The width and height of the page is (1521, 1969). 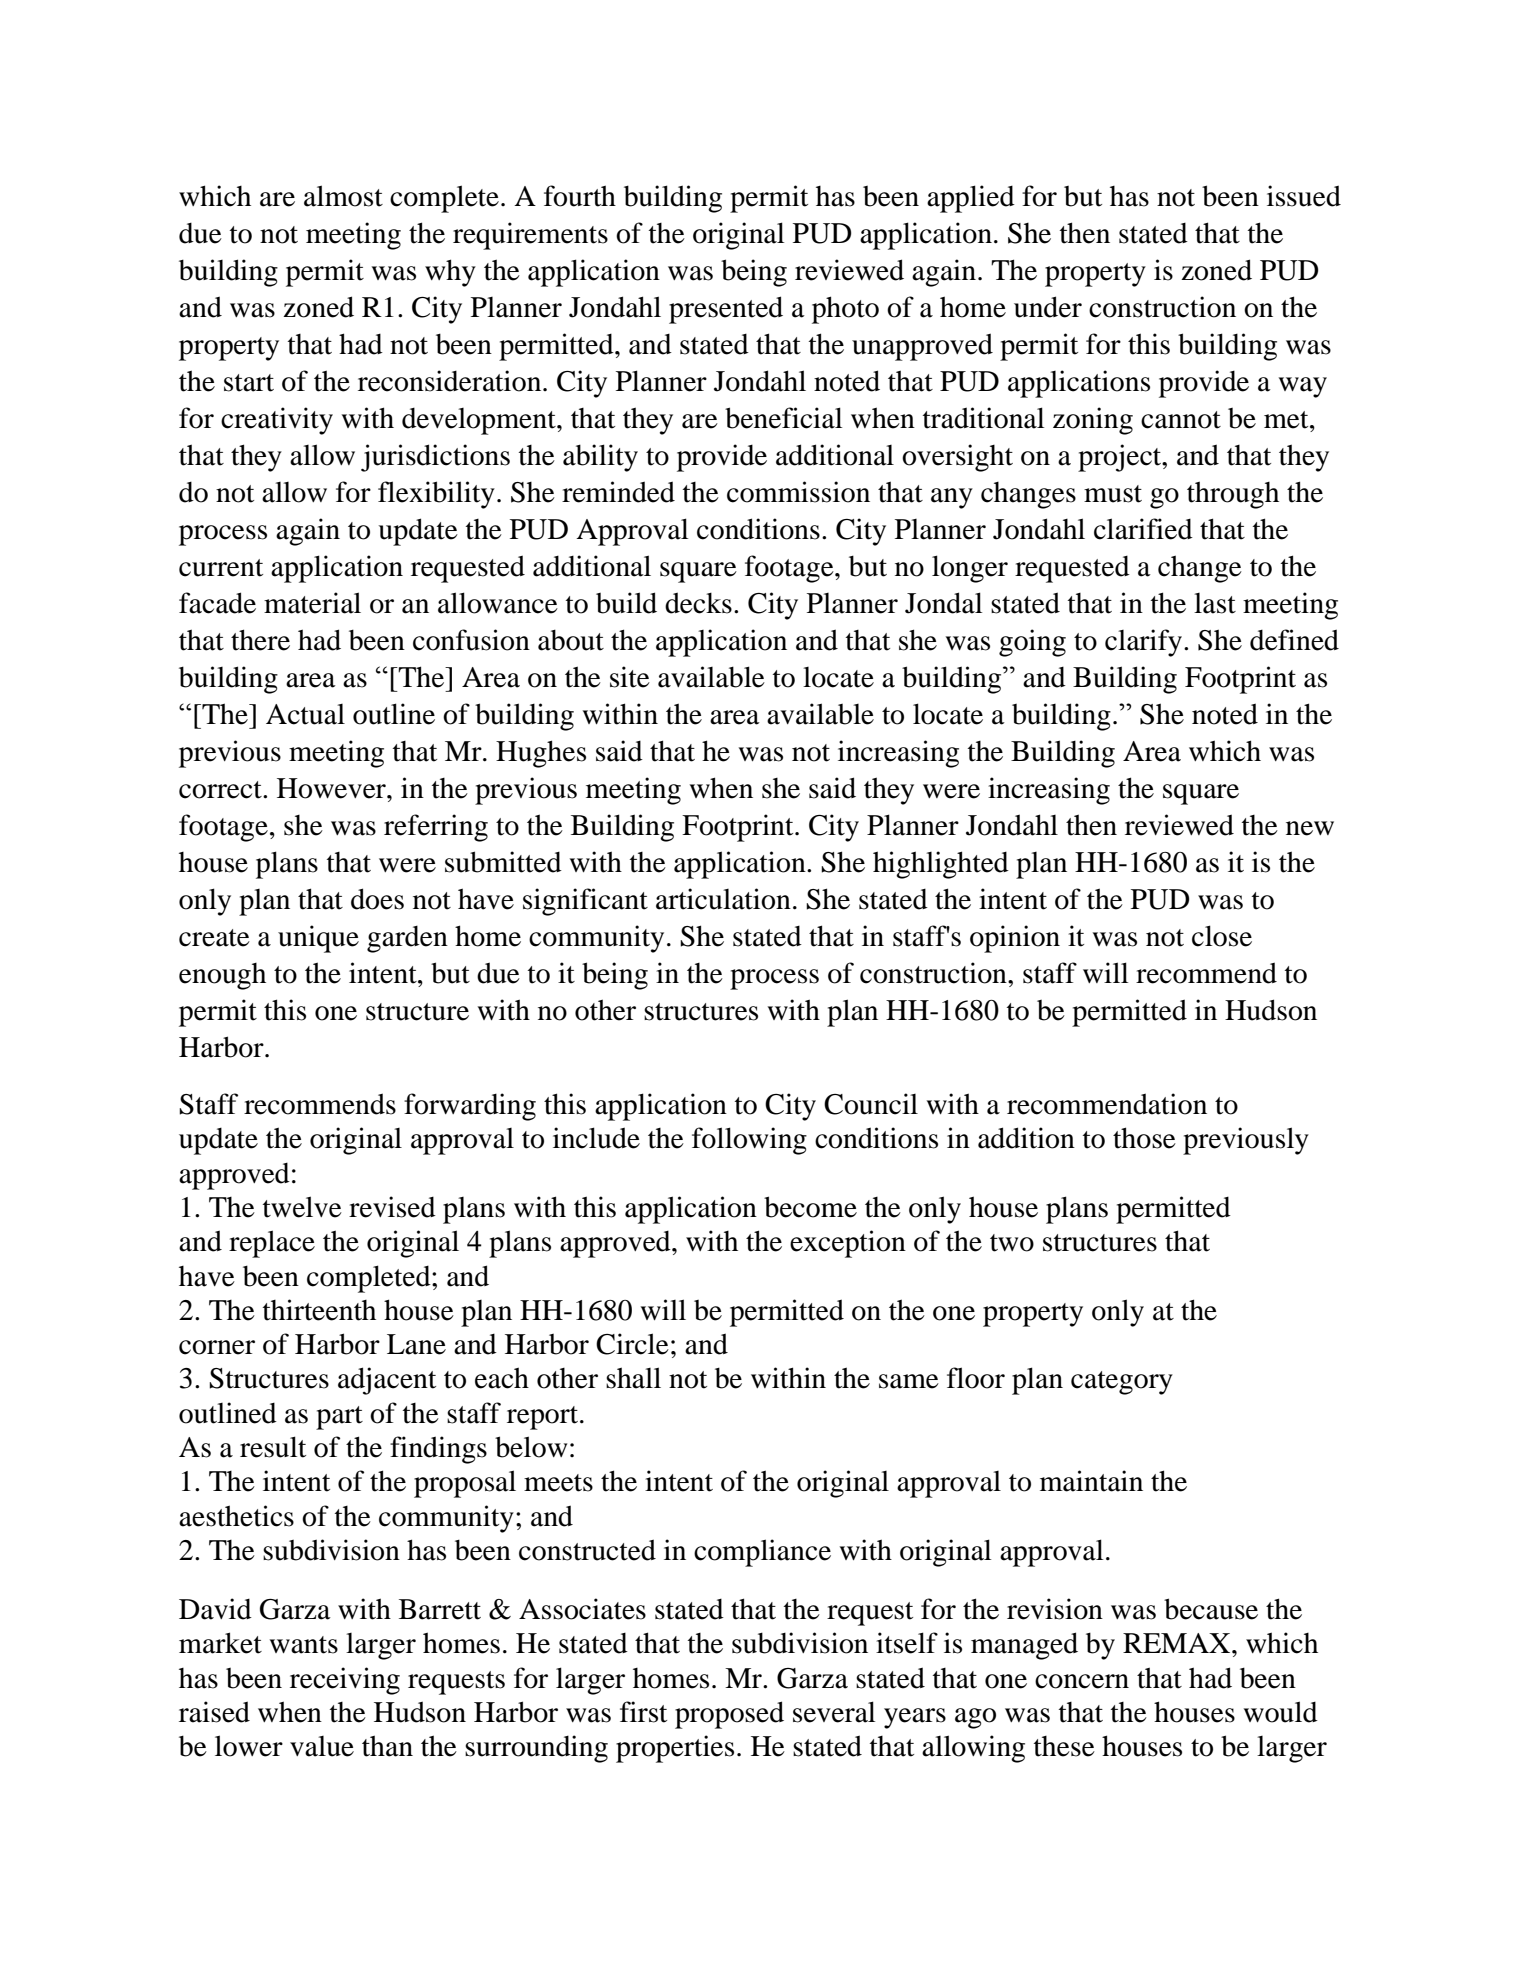 I want to click on receiving, so click(x=345, y=1681).
